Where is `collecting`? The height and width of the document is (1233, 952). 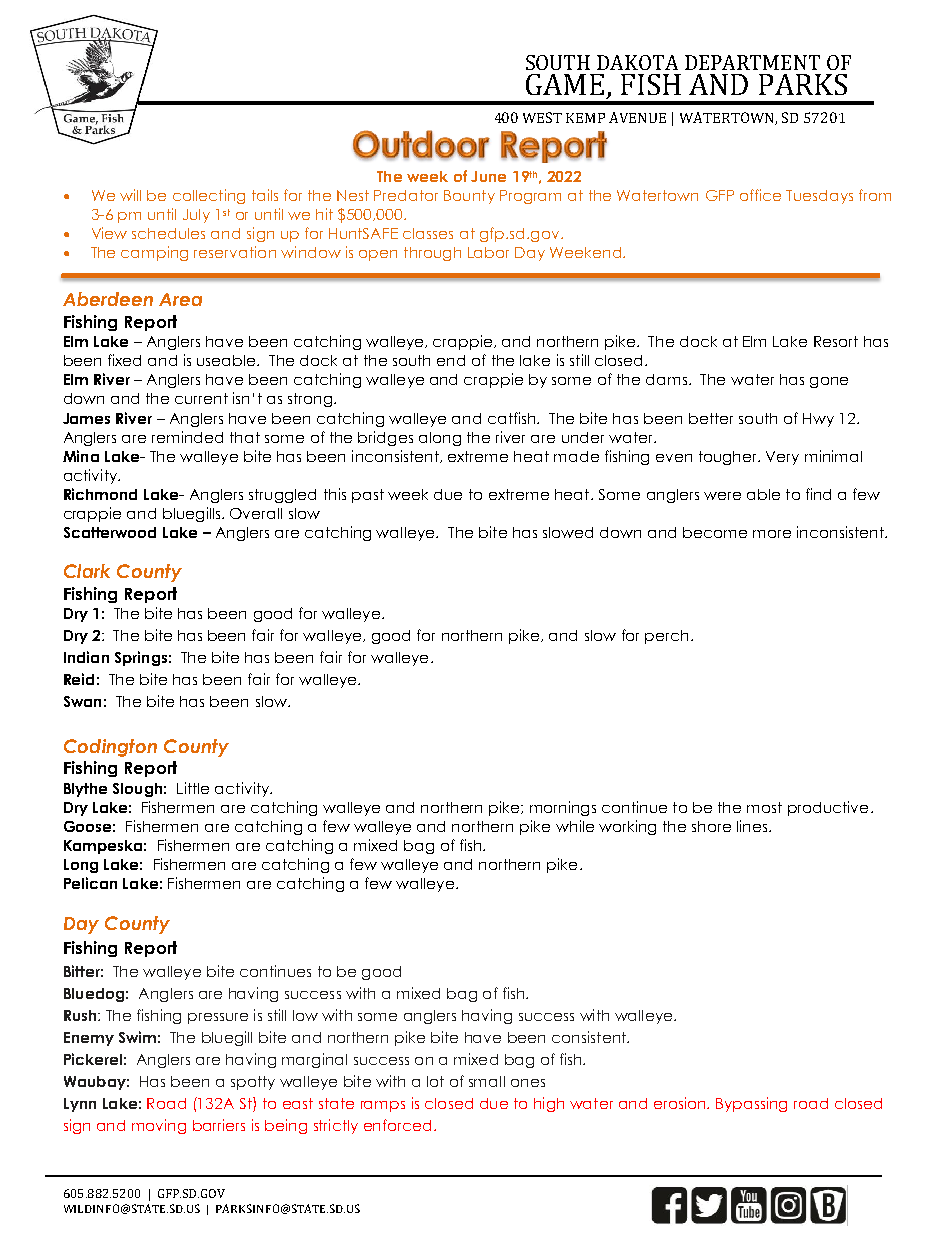 collecting is located at coordinates (209, 196).
